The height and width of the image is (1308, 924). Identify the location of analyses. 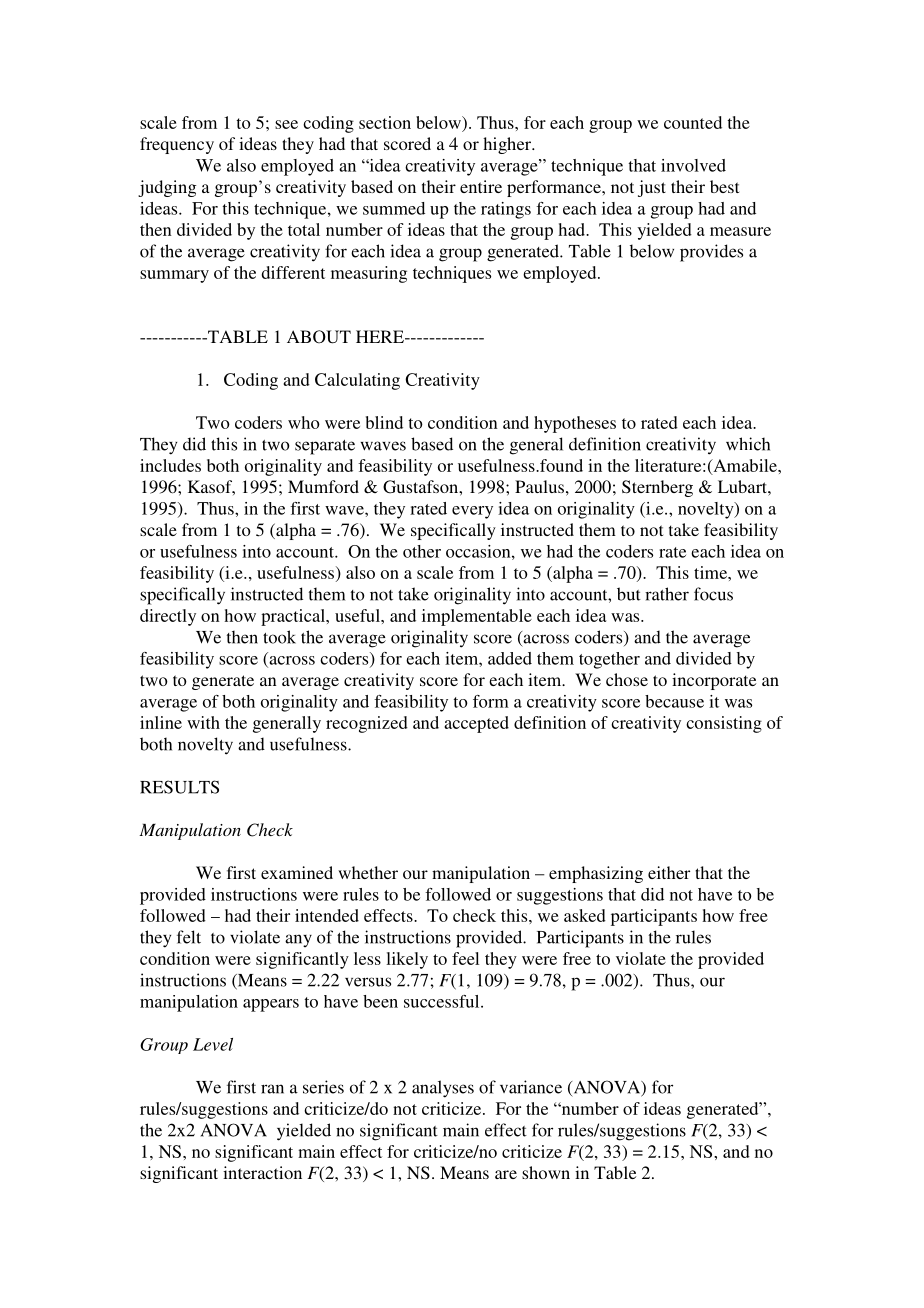
(443, 1089).
